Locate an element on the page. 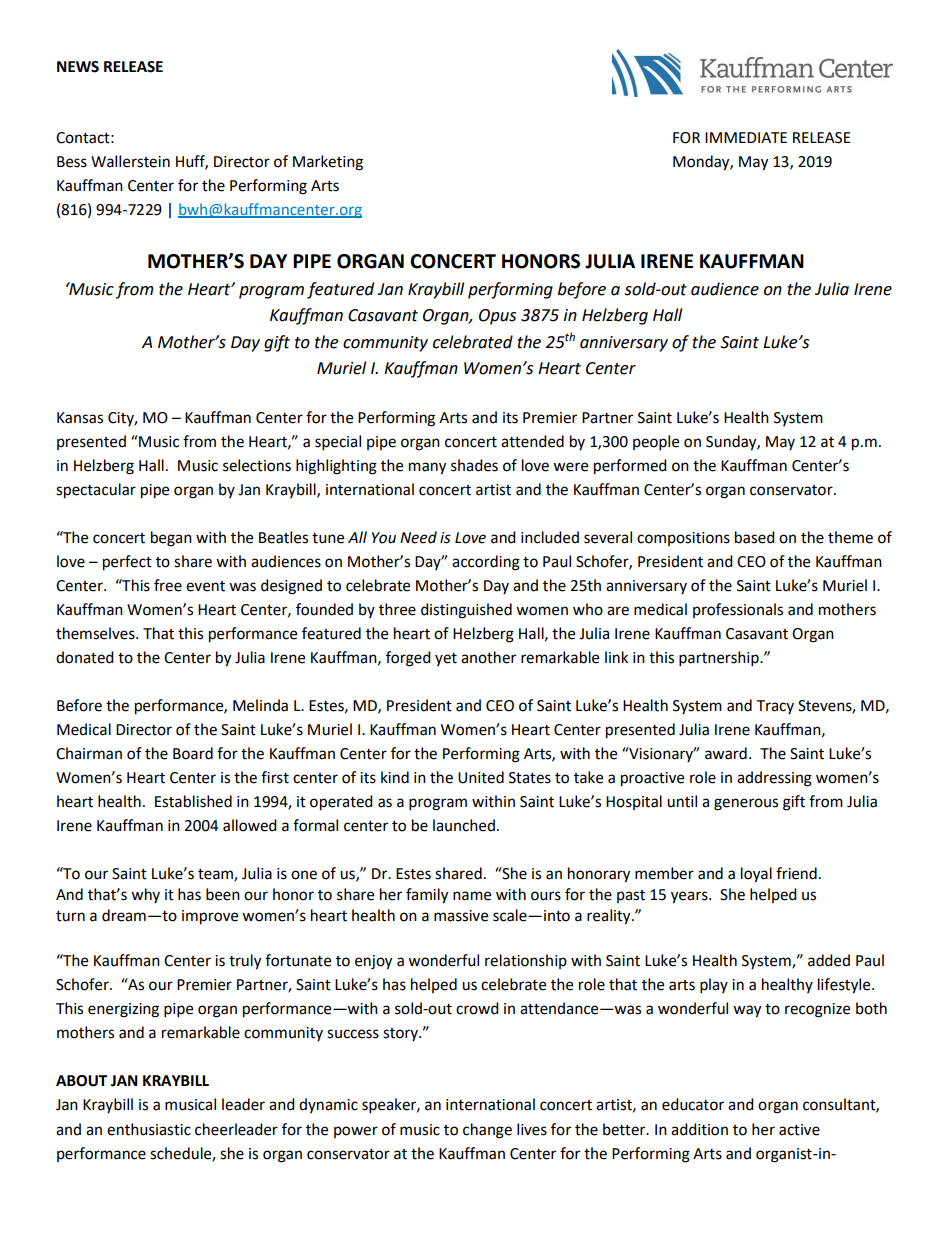 The image size is (952, 1233). Kansas is located at coordinates (80, 418).
